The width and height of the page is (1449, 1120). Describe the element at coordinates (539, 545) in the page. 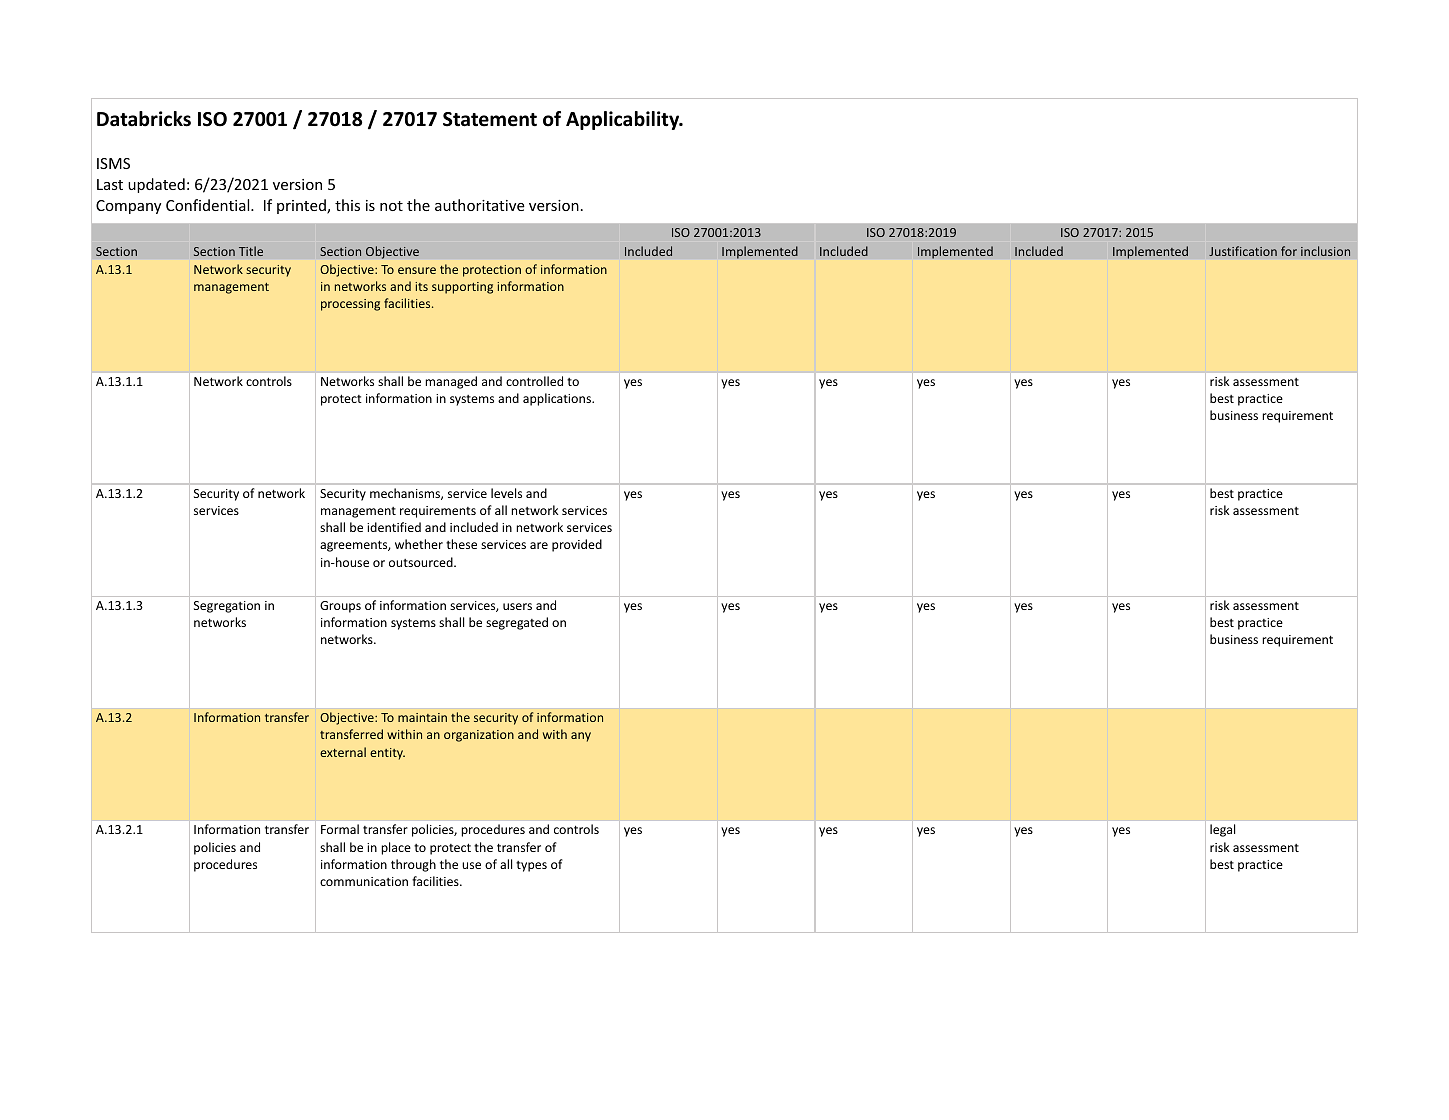

I see `are` at that location.
